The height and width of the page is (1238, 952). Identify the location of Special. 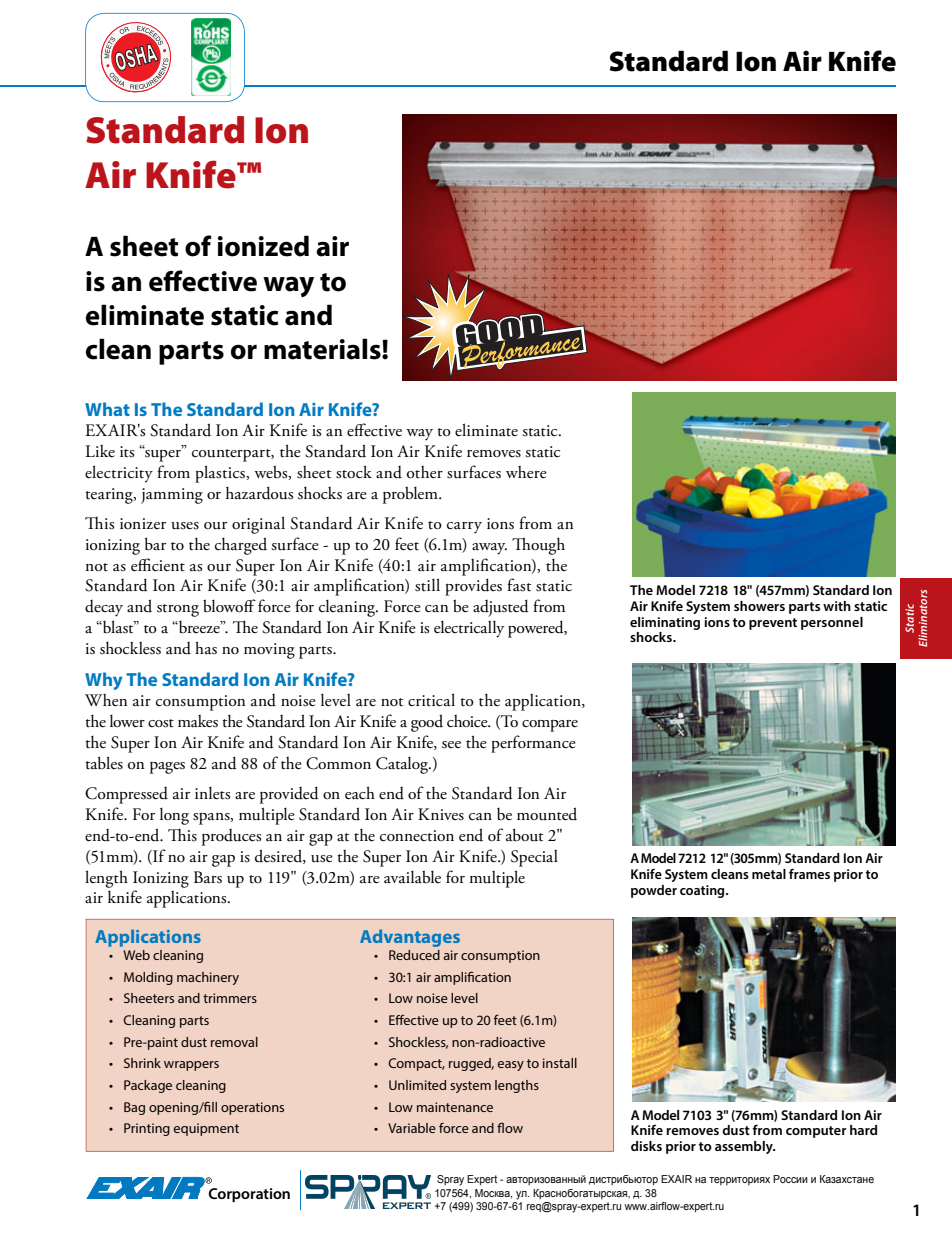
(534, 858).
